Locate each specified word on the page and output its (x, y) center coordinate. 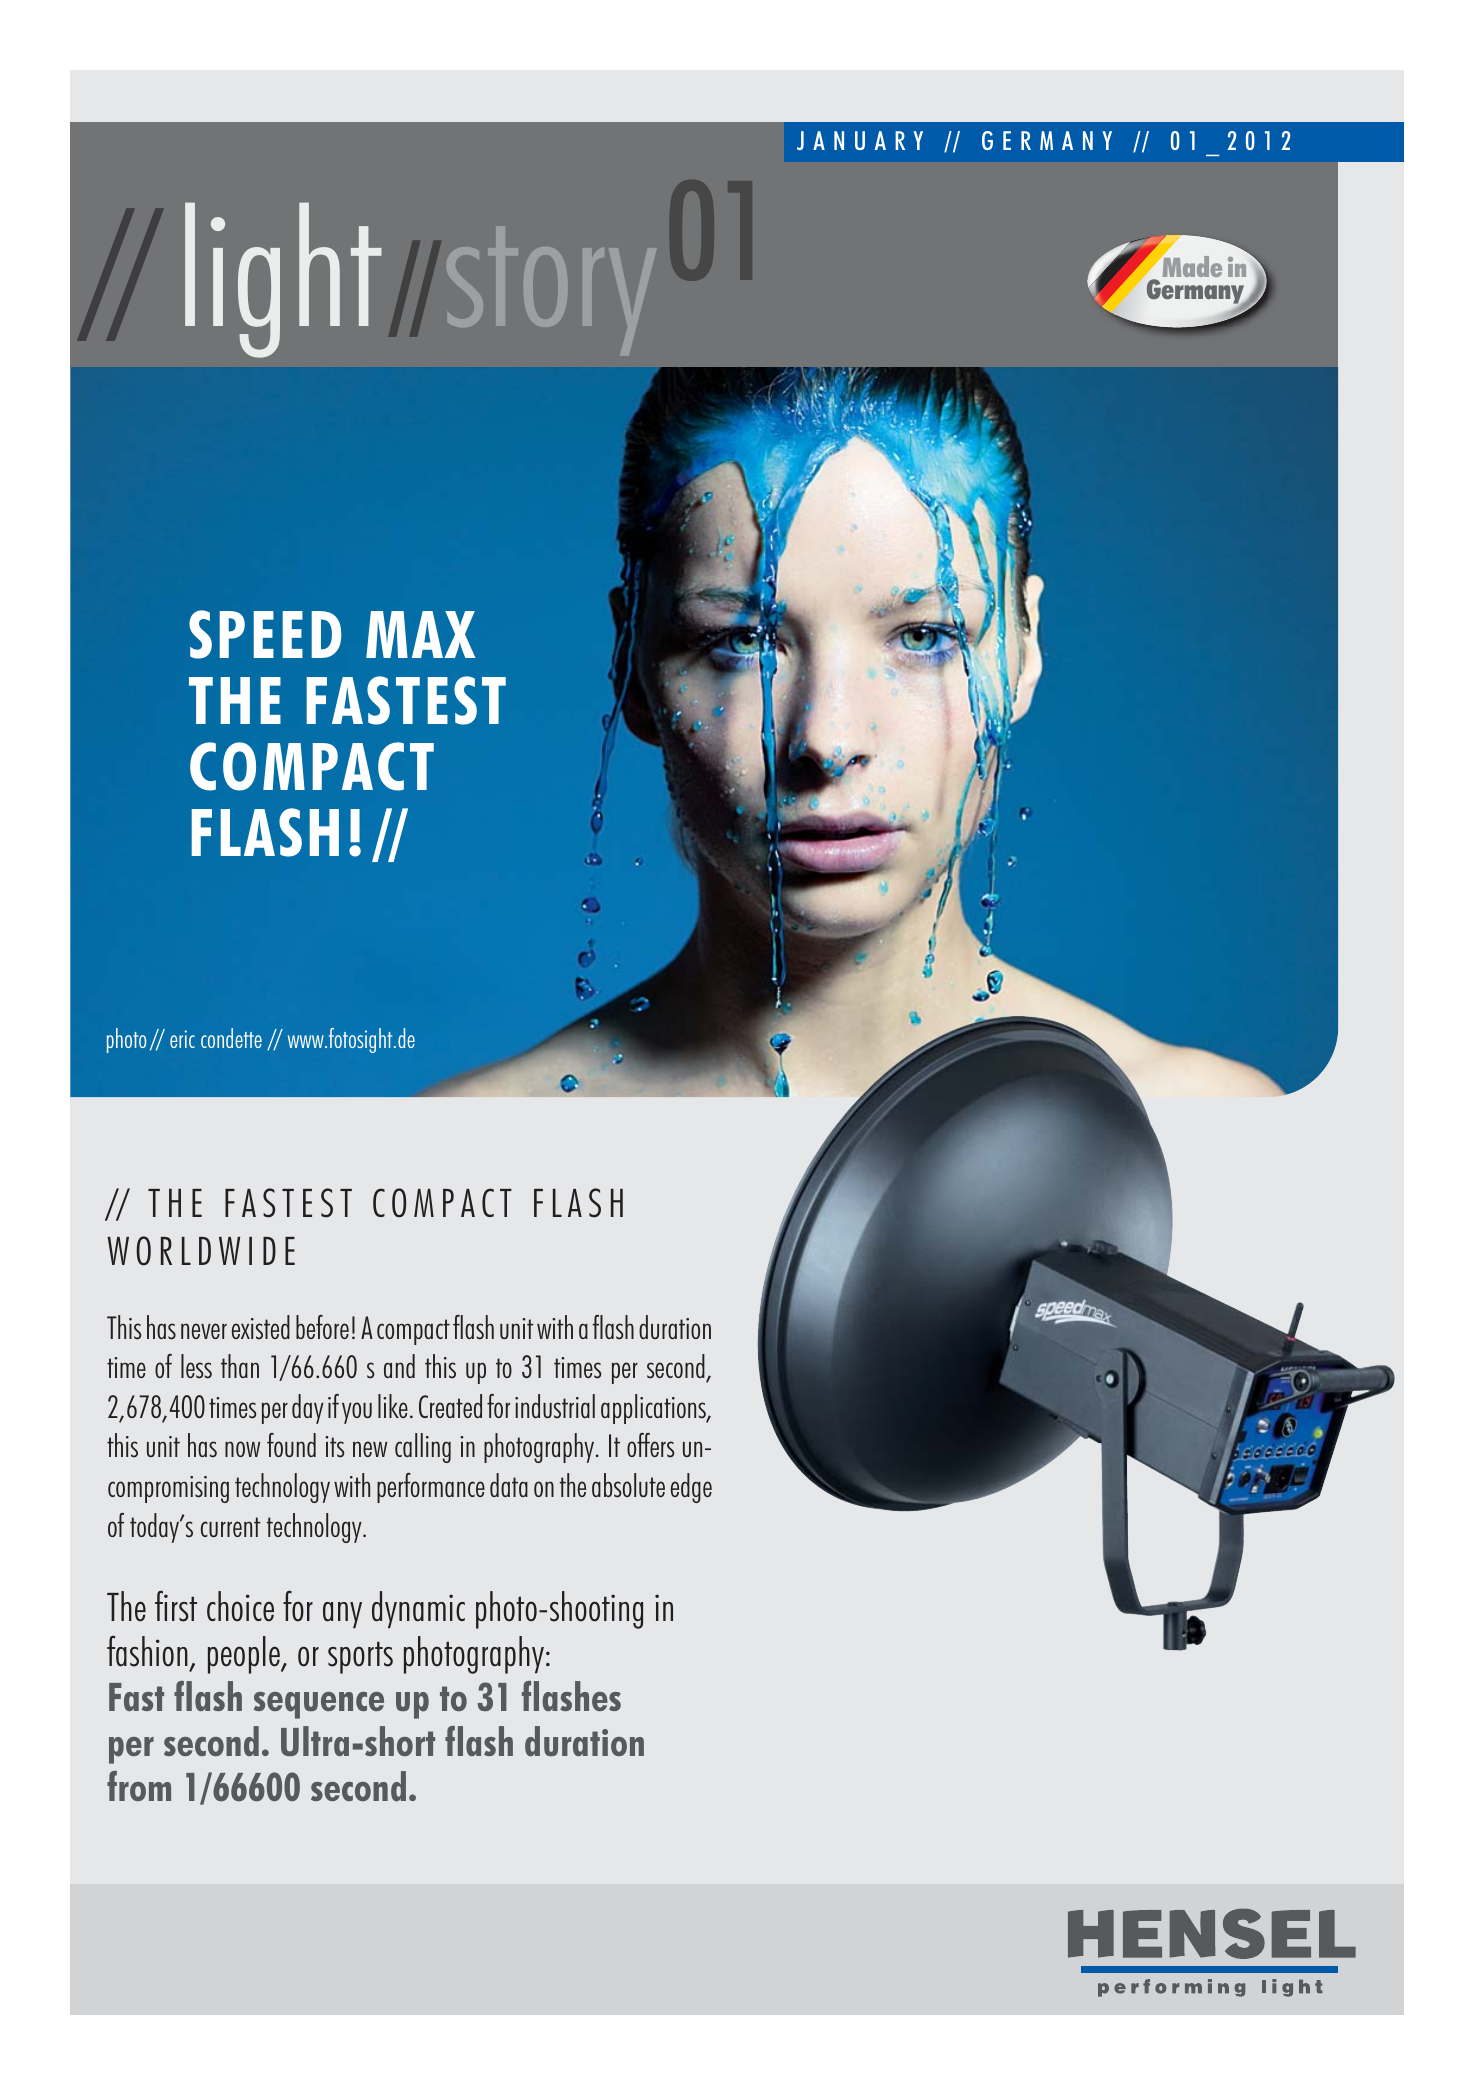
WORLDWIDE (201, 1251)
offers (650, 1445)
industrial (555, 1406)
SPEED (265, 634)
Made (1191, 265)
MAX (421, 634)
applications (654, 1409)
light (283, 280)
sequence (319, 1705)
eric (182, 1039)
